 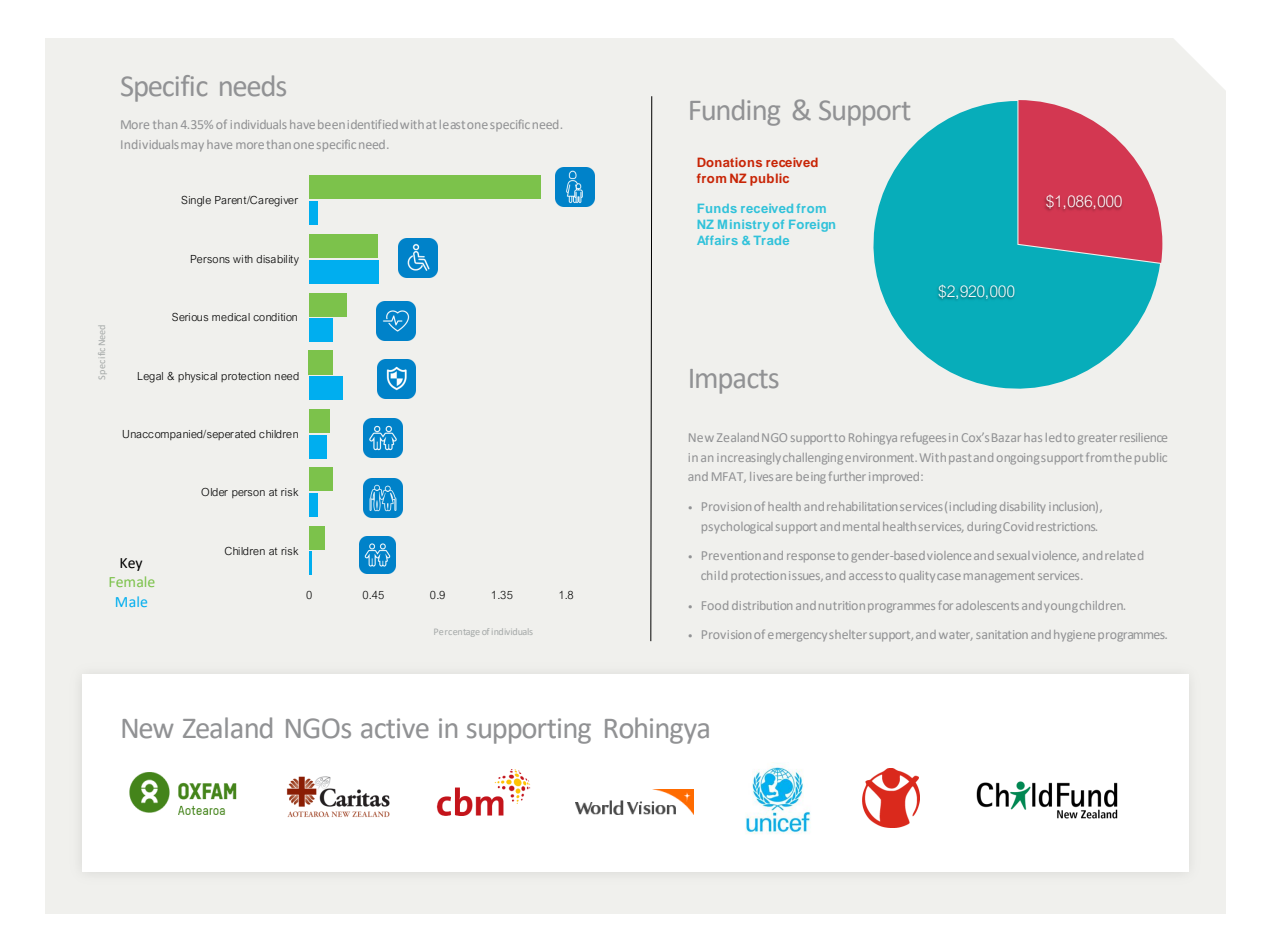 I want to click on Single, so click(x=196, y=201).
